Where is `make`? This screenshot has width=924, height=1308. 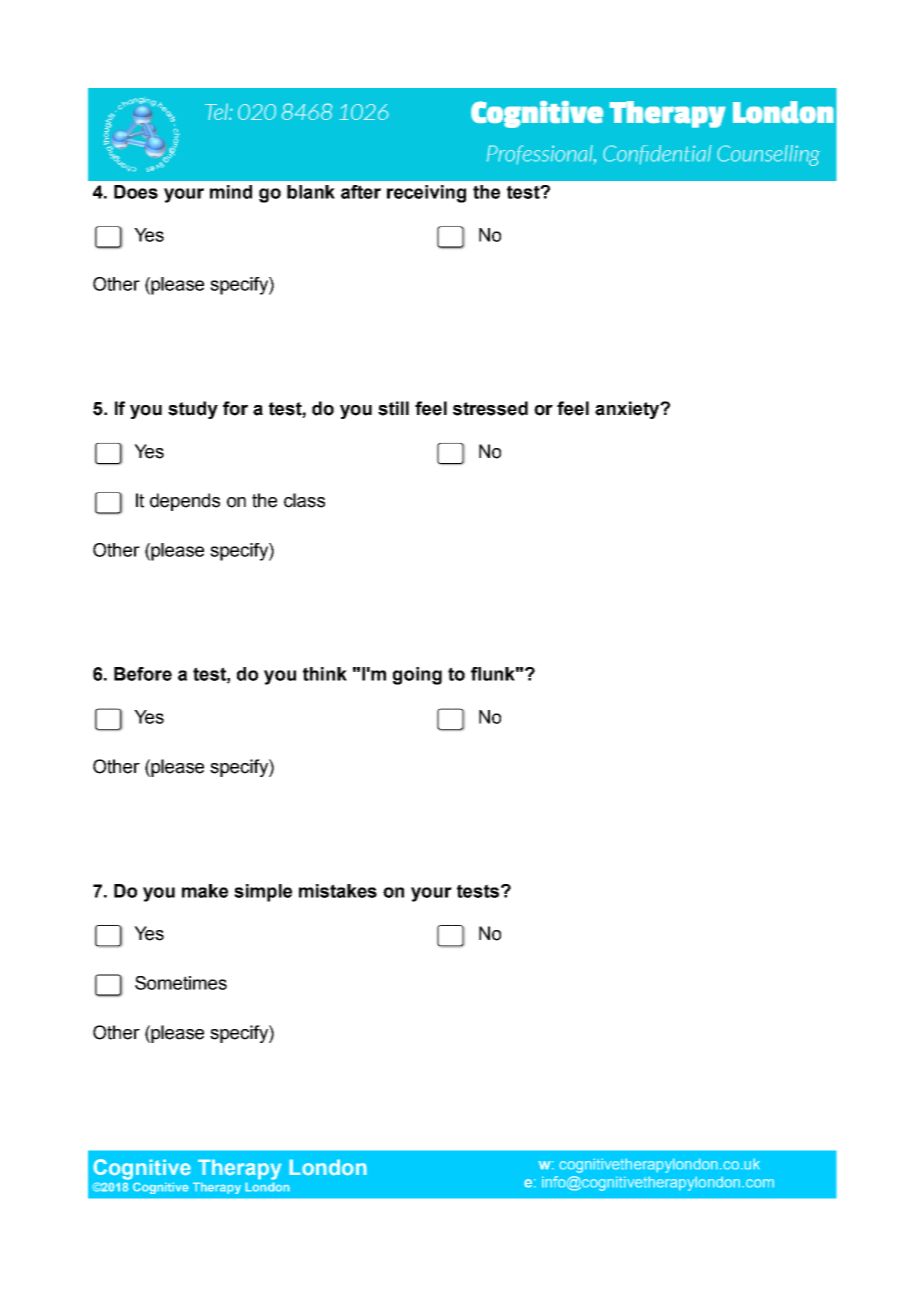
make is located at coordinates (205, 891).
